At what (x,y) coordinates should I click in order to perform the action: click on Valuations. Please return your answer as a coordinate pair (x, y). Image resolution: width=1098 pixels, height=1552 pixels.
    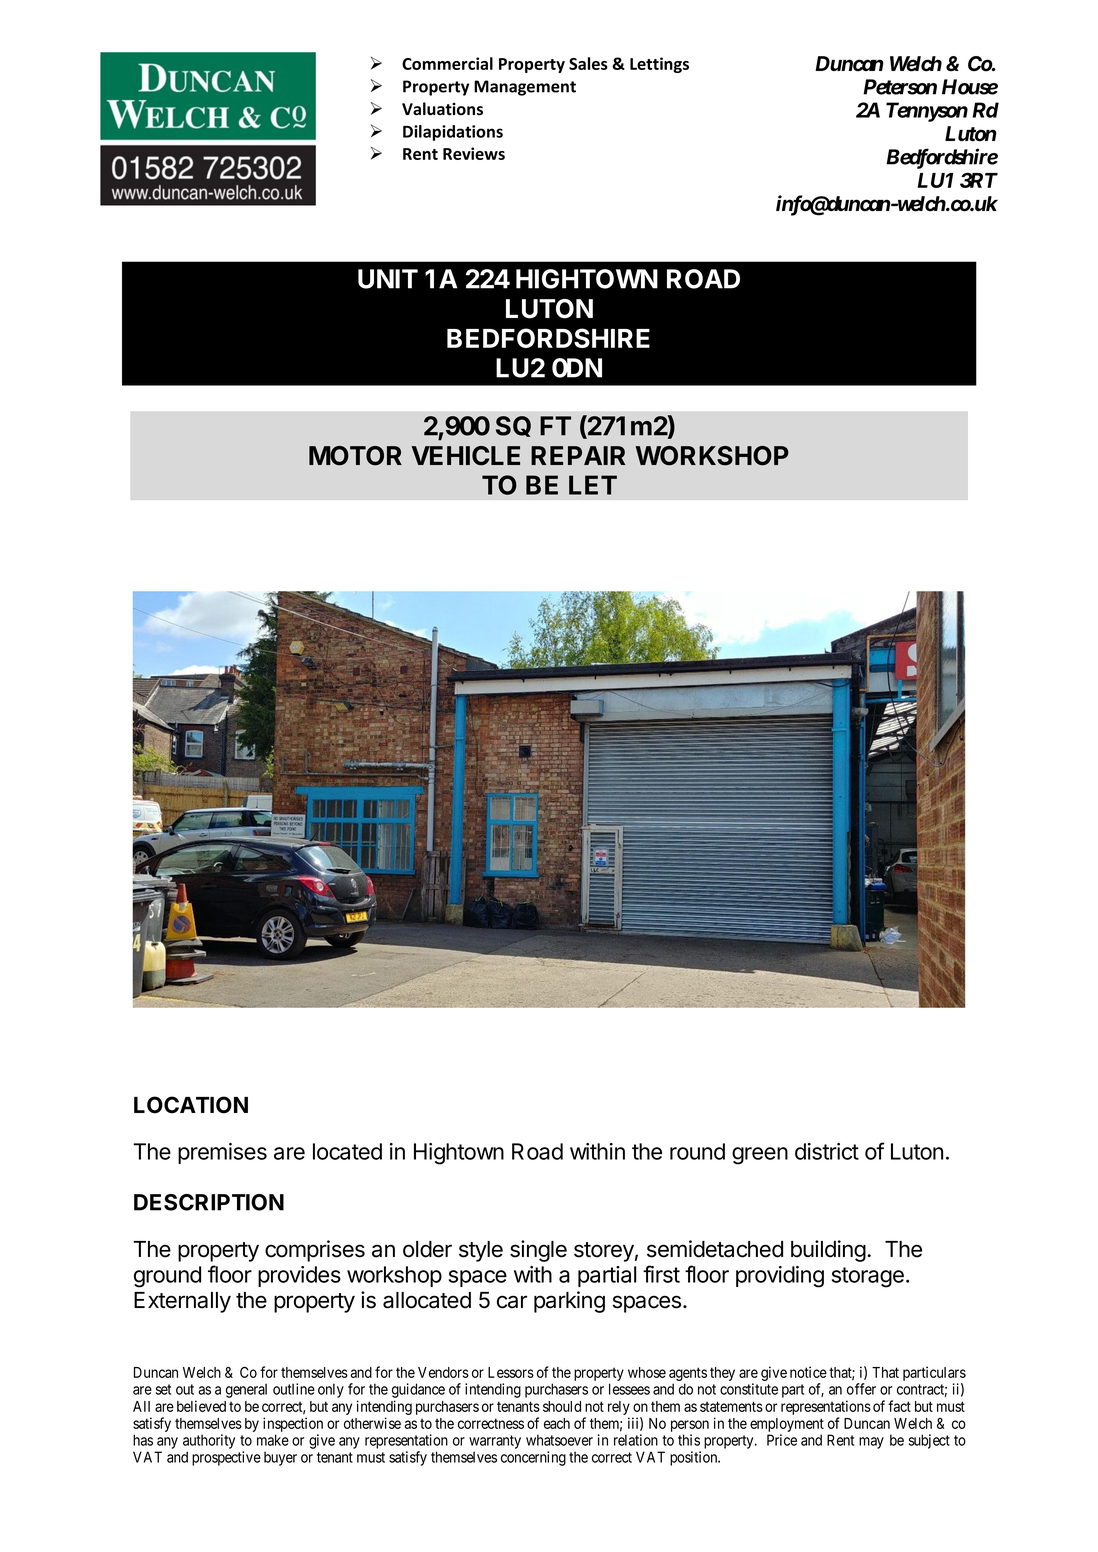
    Looking at the image, I should click on (442, 109).
